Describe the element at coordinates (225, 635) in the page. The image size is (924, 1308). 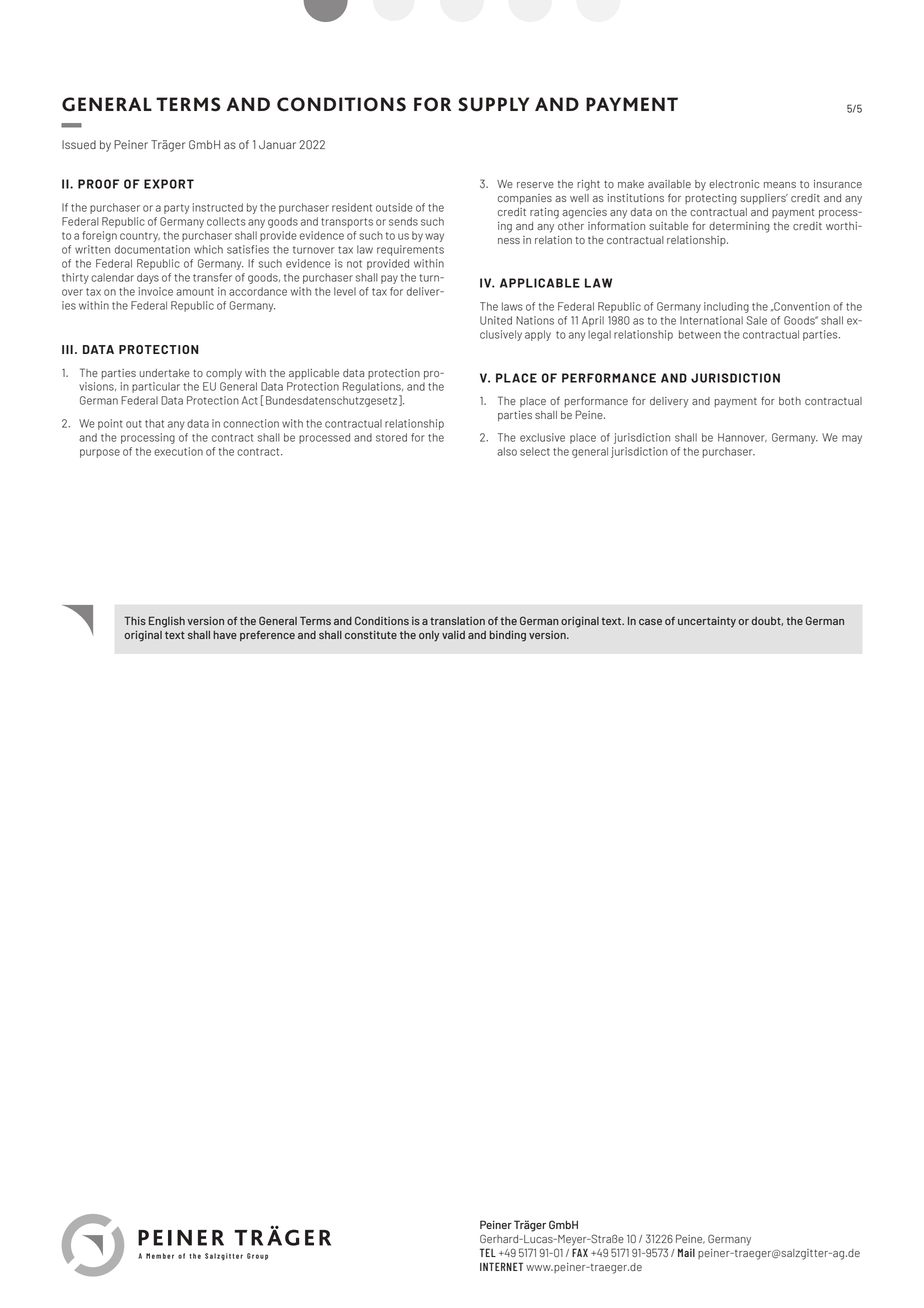
I see `have` at that location.
